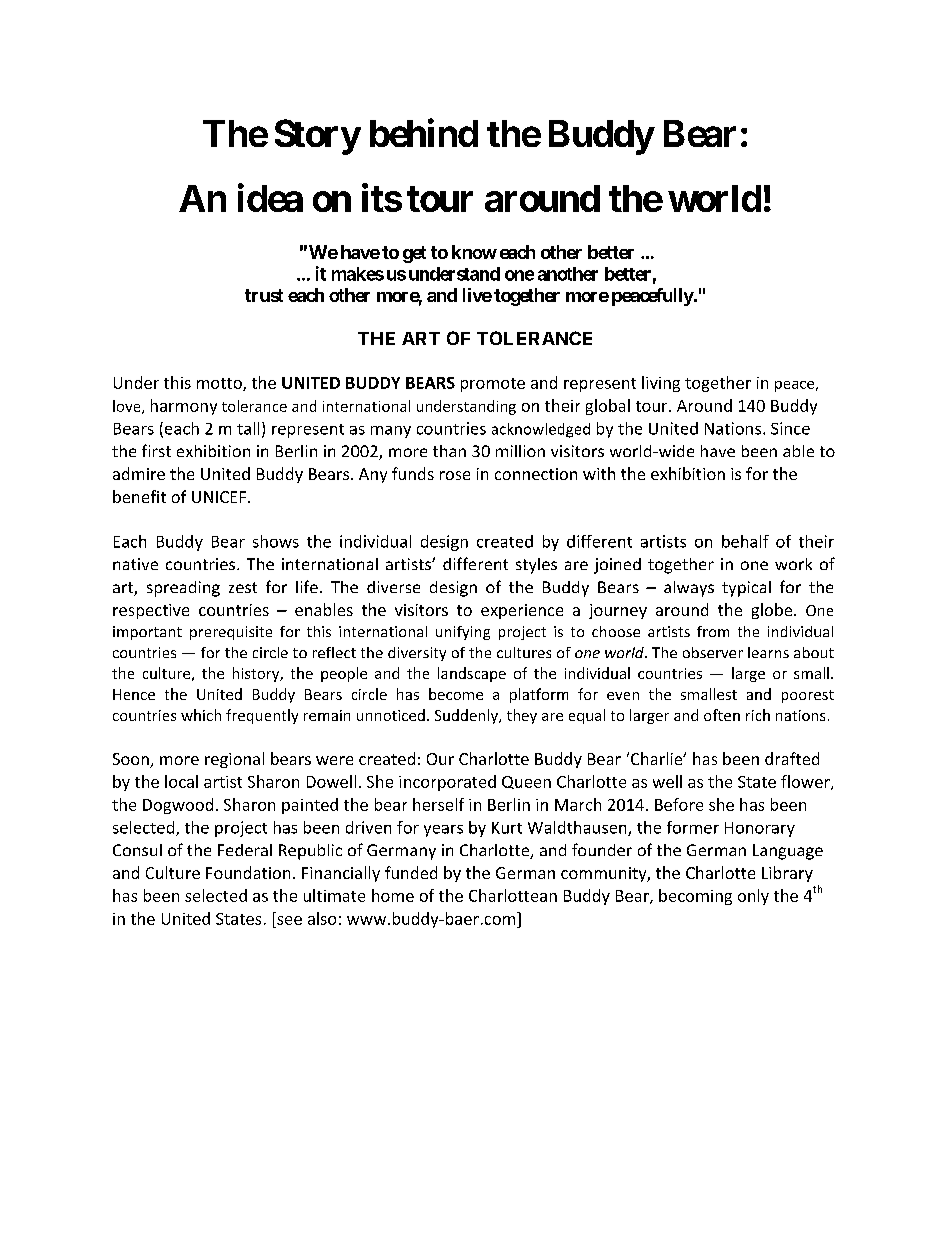 The image size is (952, 1233). Describe the element at coordinates (455, 475) in the screenshot. I see `rose` at that location.
